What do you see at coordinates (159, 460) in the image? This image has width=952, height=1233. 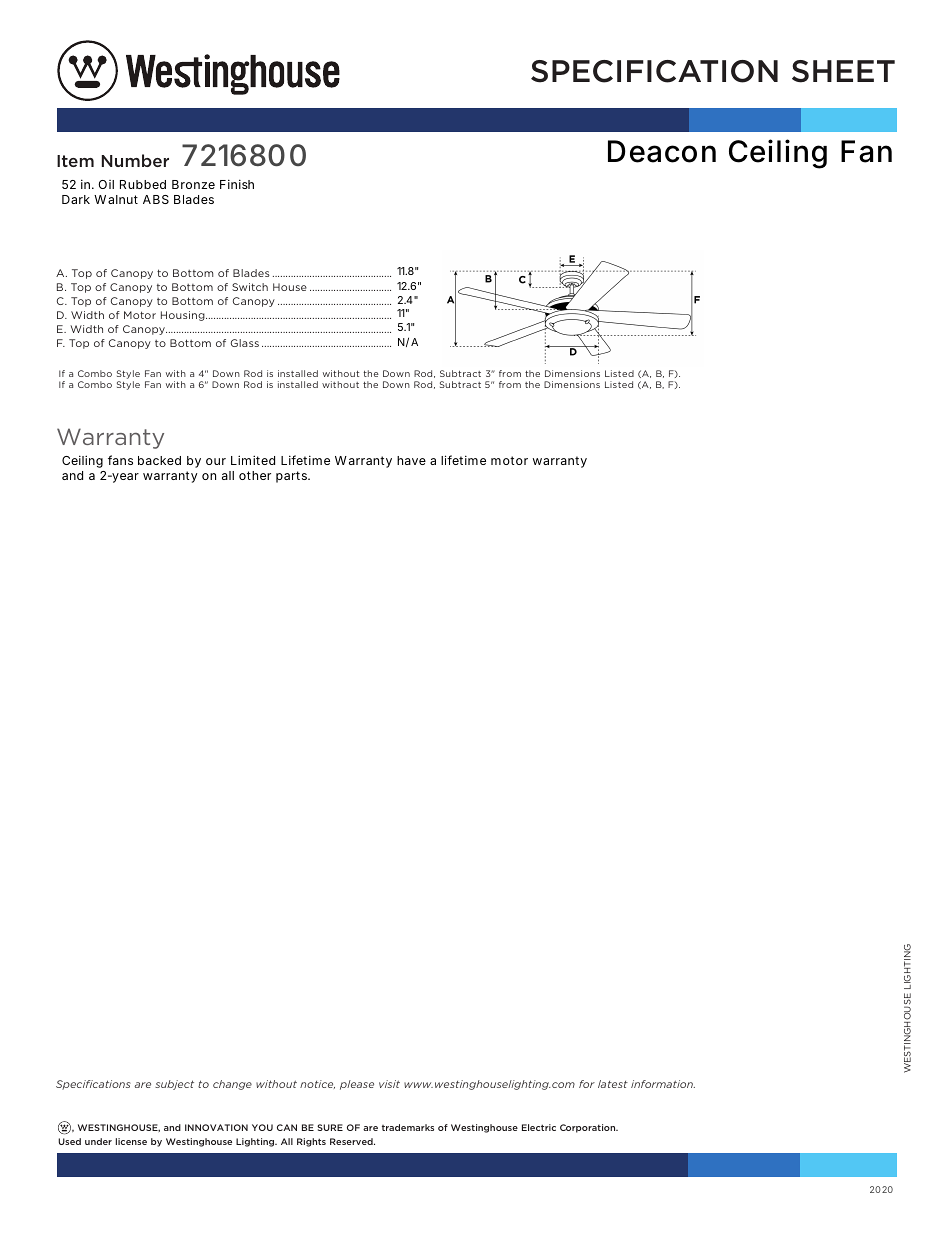 I see `backed` at bounding box center [159, 460].
